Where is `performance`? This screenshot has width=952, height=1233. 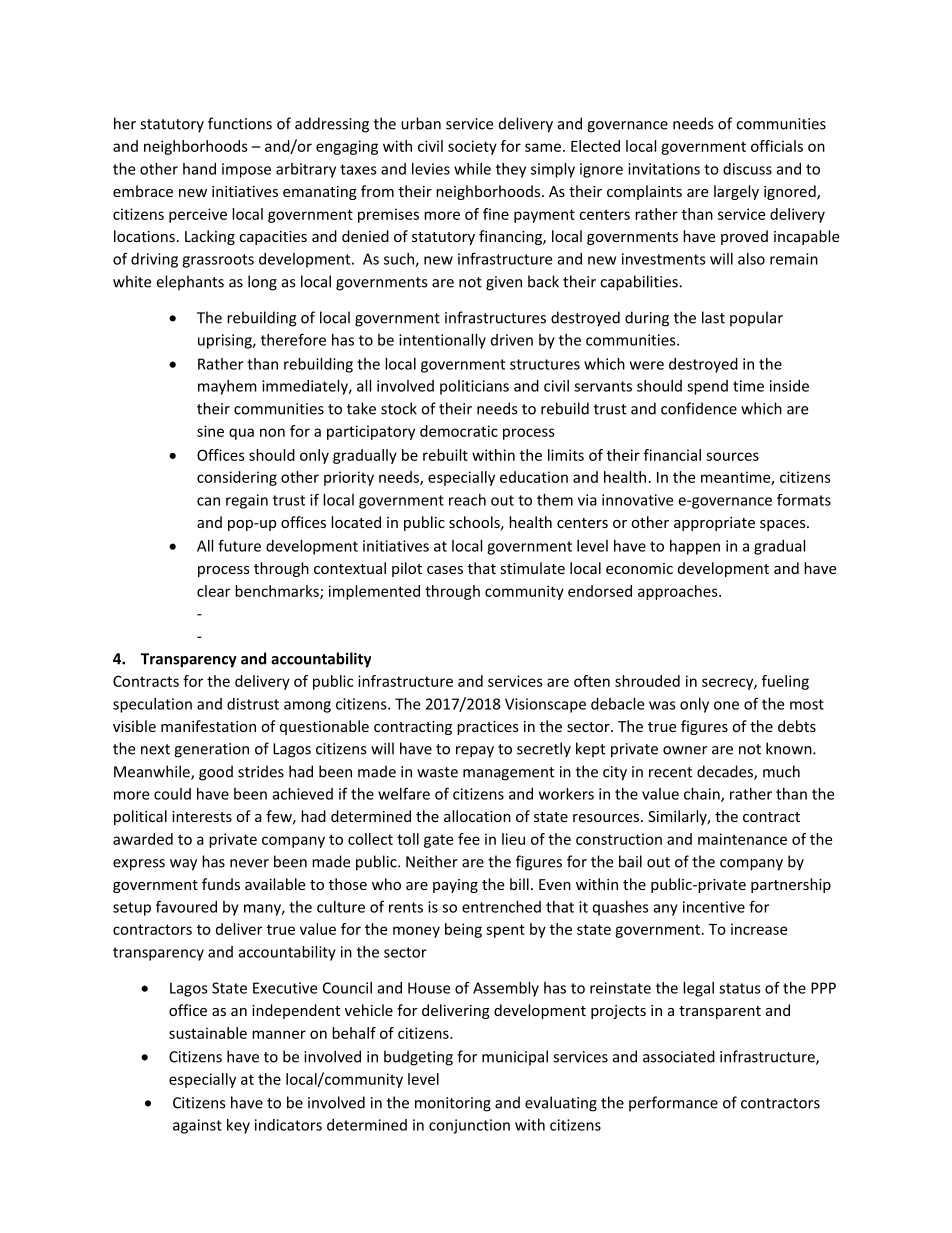 performance is located at coordinates (673, 1104).
